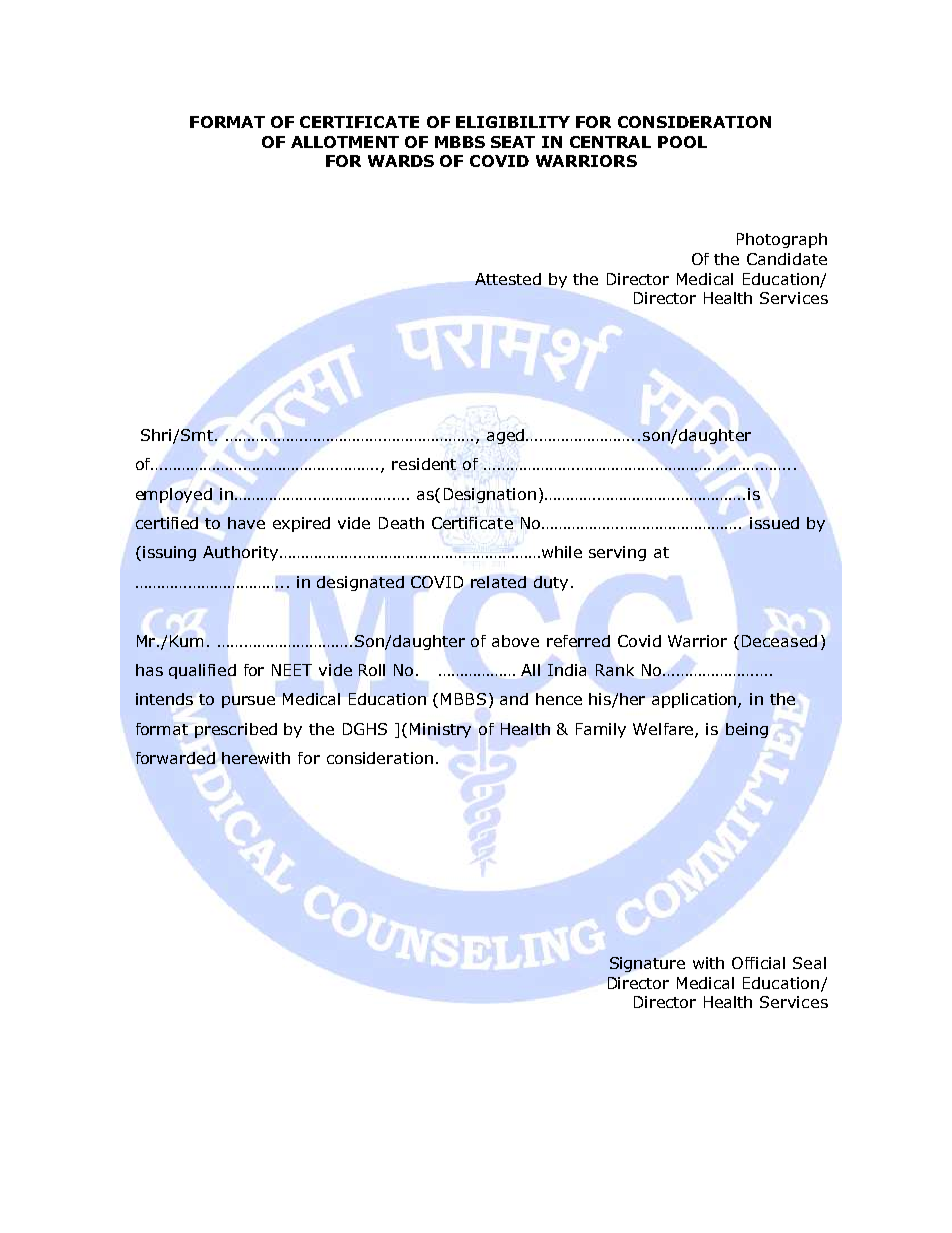  Describe the element at coordinates (175, 758) in the page. I see `forwarded` at that location.
